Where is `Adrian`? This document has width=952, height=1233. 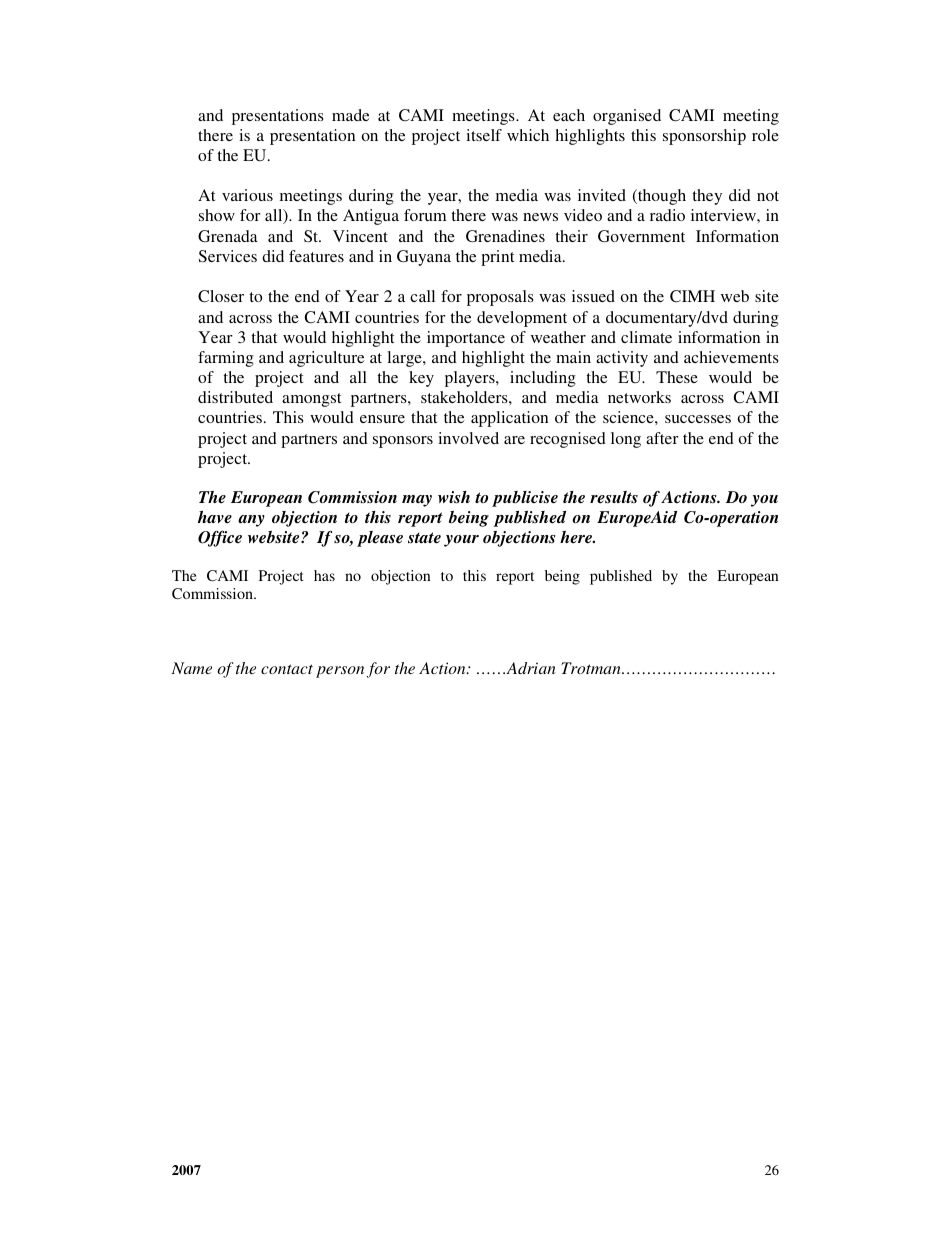 Adrian is located at coordinates (530, 668).
